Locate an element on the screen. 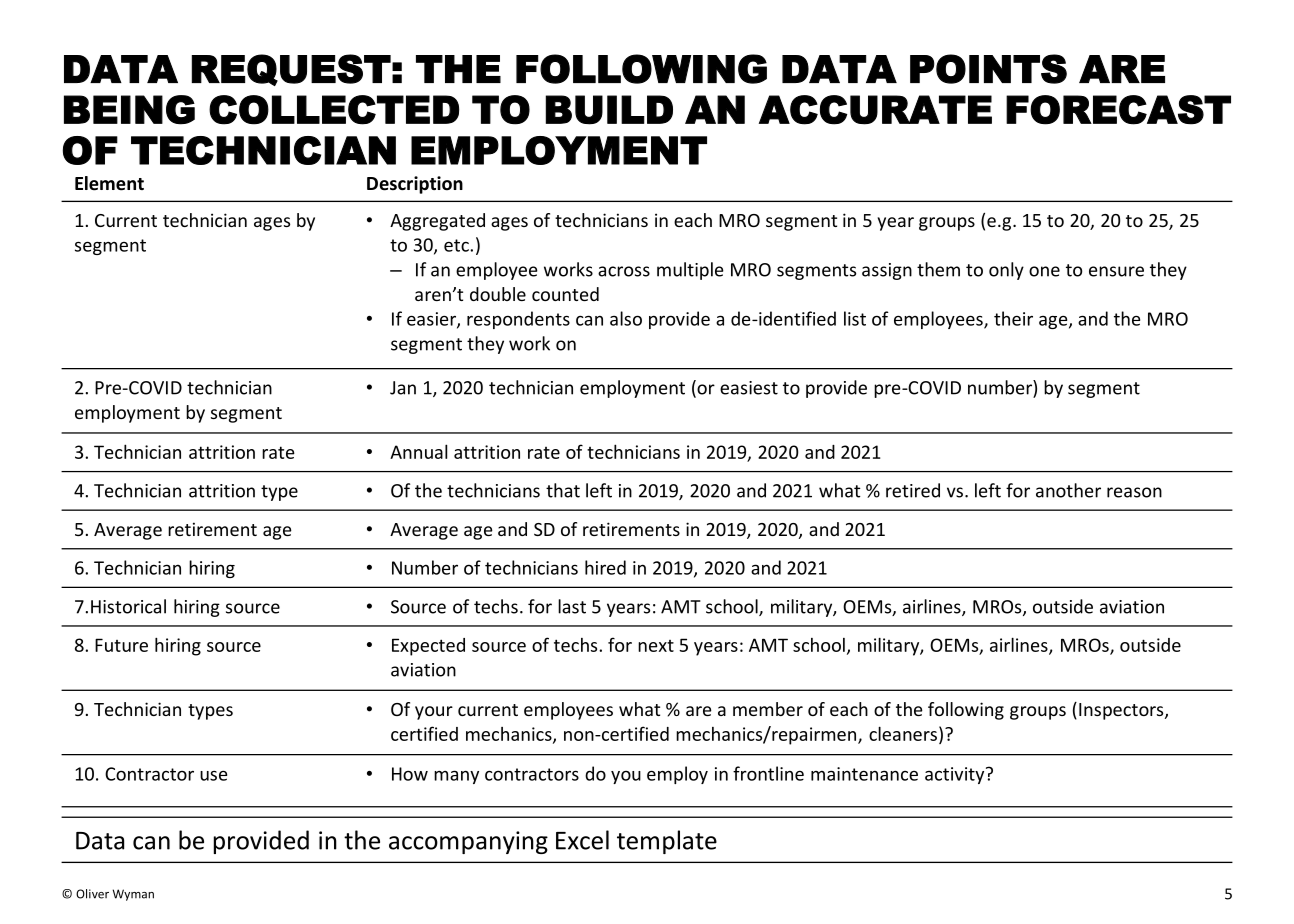 This screenshot has height=924, width=1294. also is located at coordinates (626, 318).
